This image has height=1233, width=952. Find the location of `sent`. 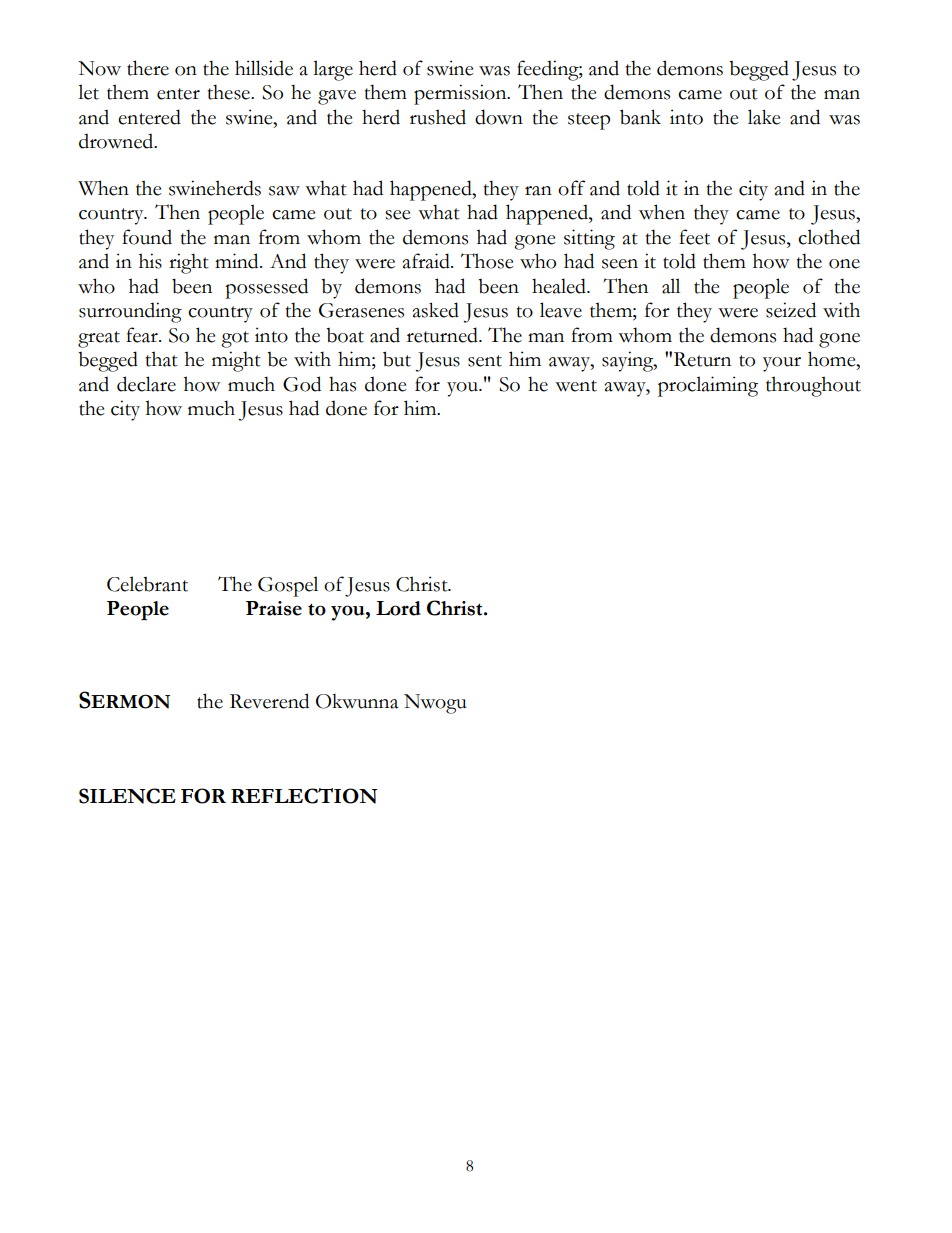

sent is located at coordinates (485, 361).
